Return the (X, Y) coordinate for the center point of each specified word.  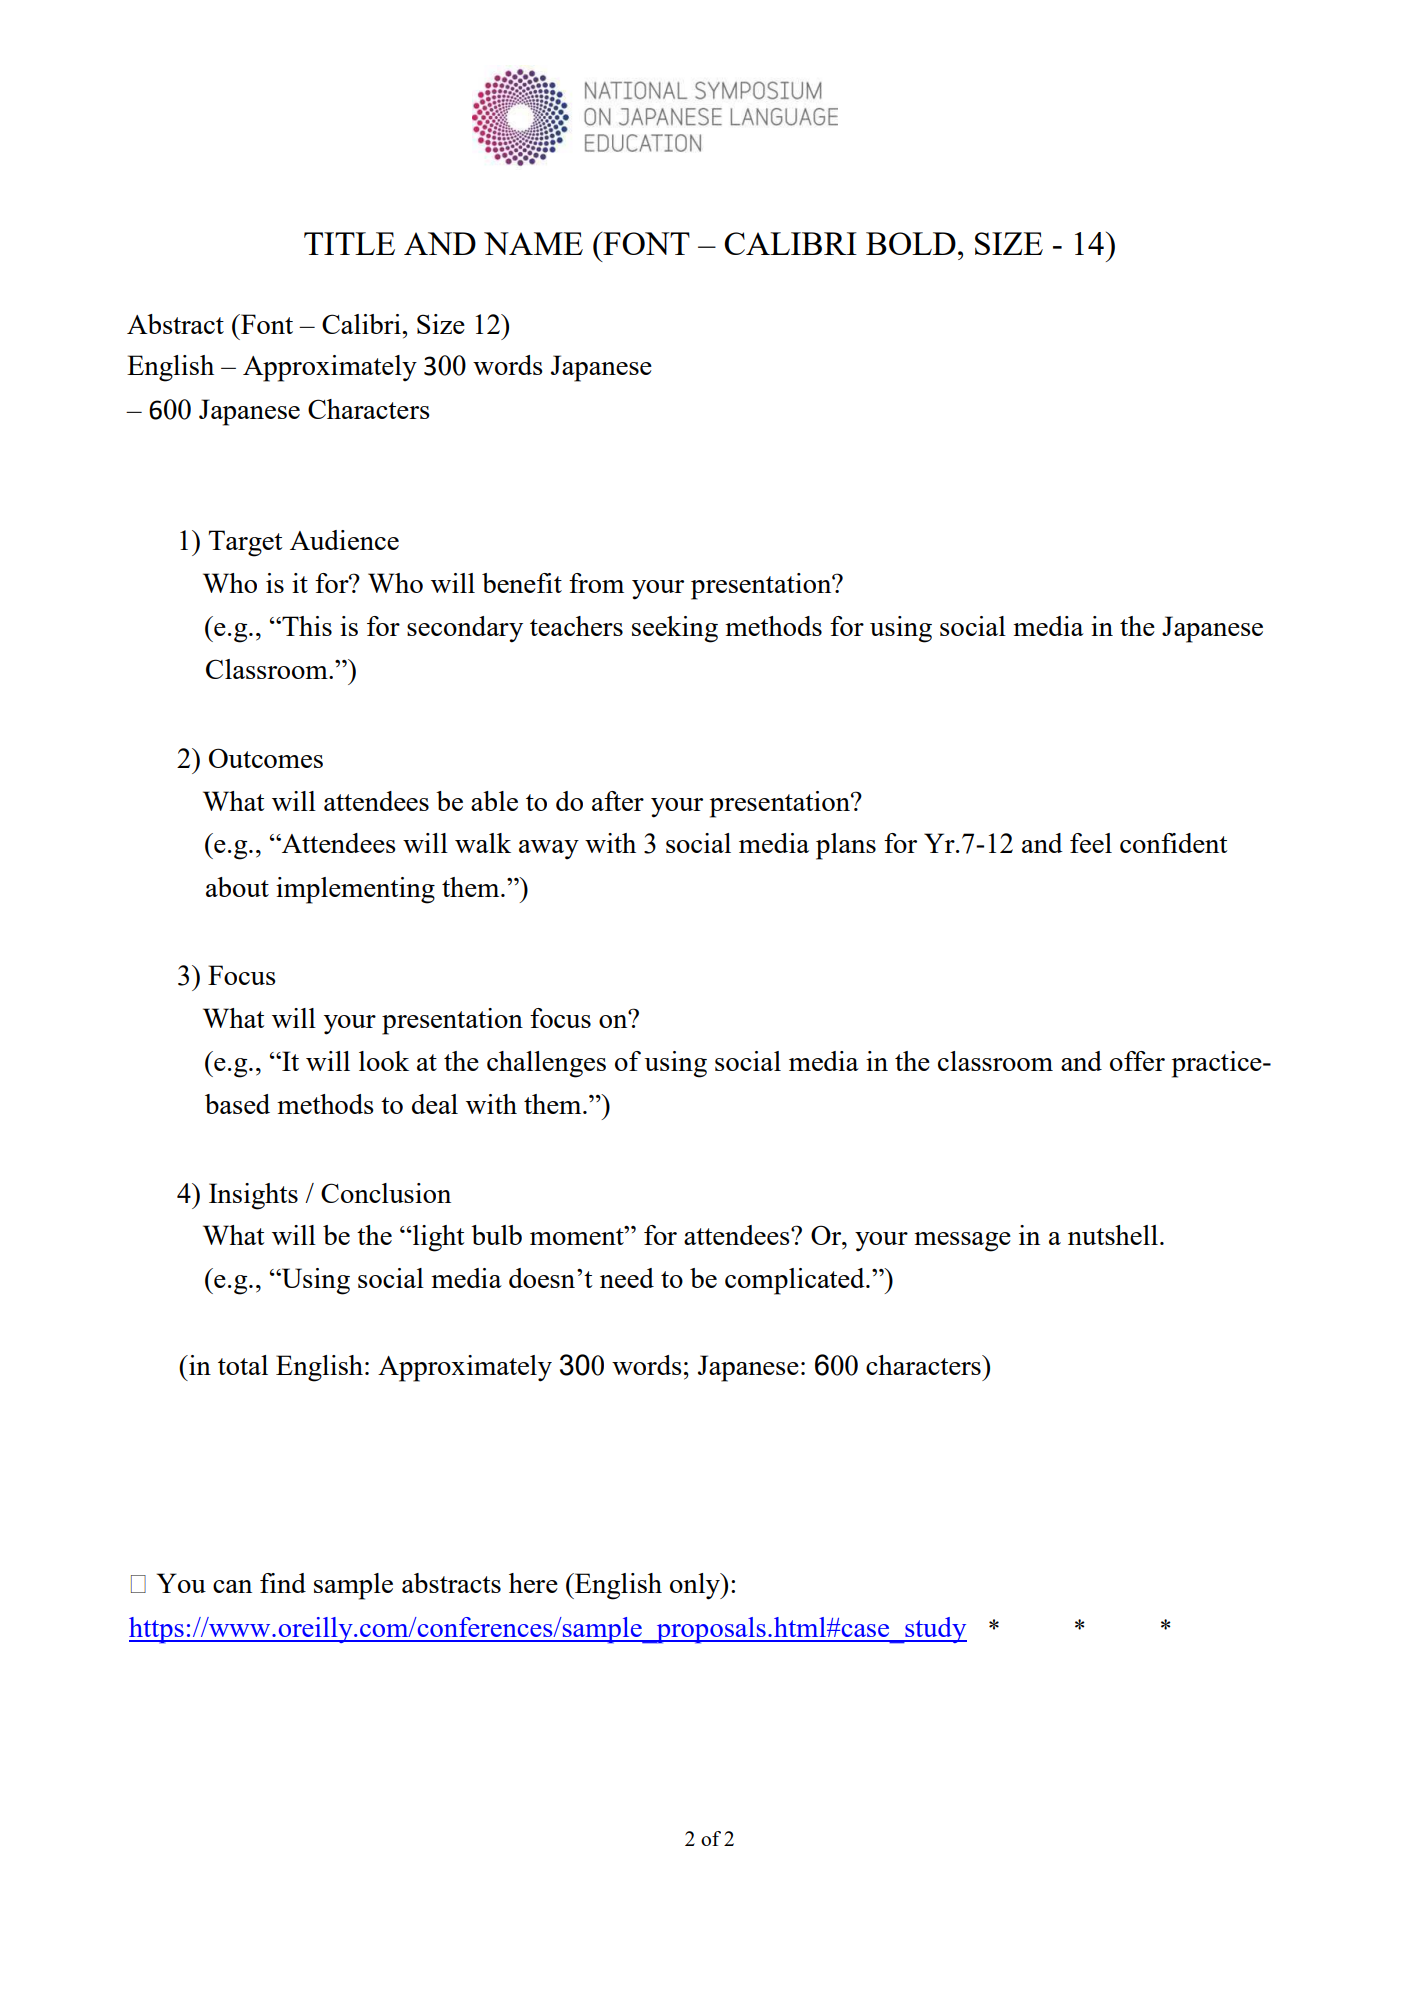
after (618, 801)
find (283, 1583)
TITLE (349, 243)
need (627, 1278)
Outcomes (266, 758)
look (384, 1061)
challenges (546, 1064)
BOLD (911, 243)
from (596, 583)
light (438, 1238)
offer (1137, 1061)
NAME (533, 243)
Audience (344, 540)
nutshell (1113, 1235)
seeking (675, 629)
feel (1091, 843)
